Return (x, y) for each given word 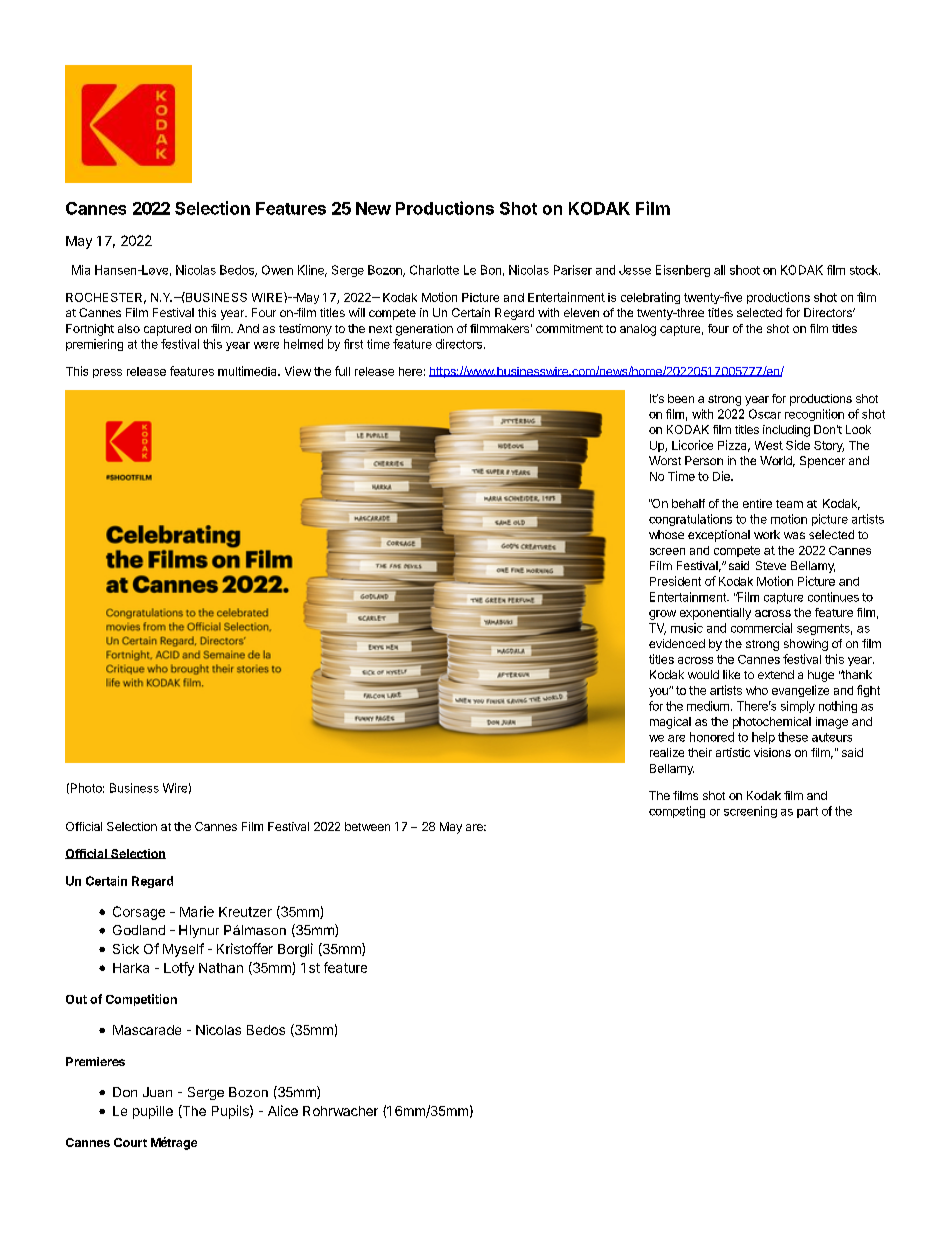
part (807, 812)
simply (798, 707)
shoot (745, 270)
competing (677, 812)
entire (757, 503)
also (129, 328)
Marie (197, 911)
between (367, 826)
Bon (491, 270)
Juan (157, 1092)
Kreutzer (245, 912)
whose (666, 534)
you (659, 692)
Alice (283, 1110)
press (107, 373)
